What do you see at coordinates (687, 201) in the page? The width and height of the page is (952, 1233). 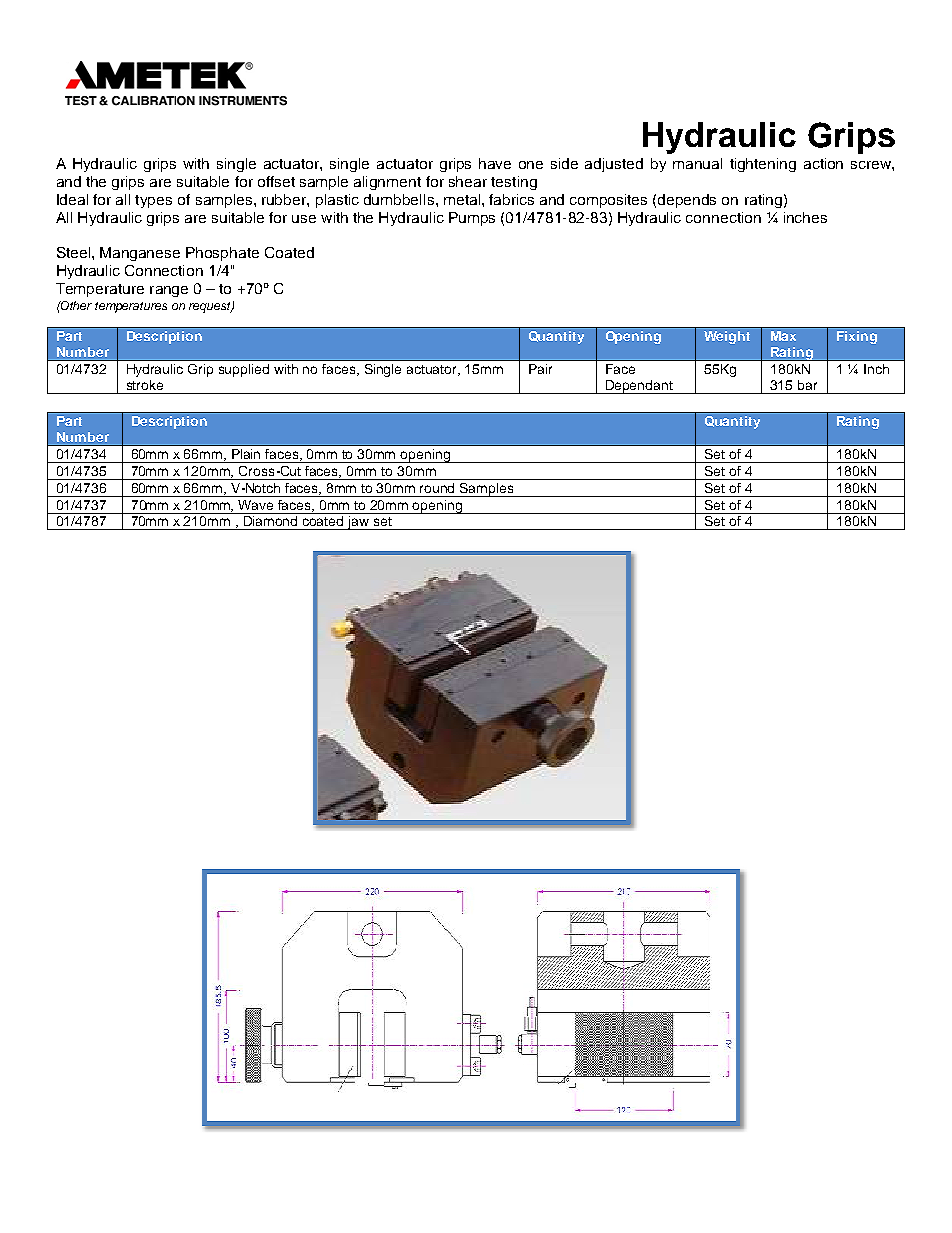 I see `depends` at bounding box center [687, 201].
